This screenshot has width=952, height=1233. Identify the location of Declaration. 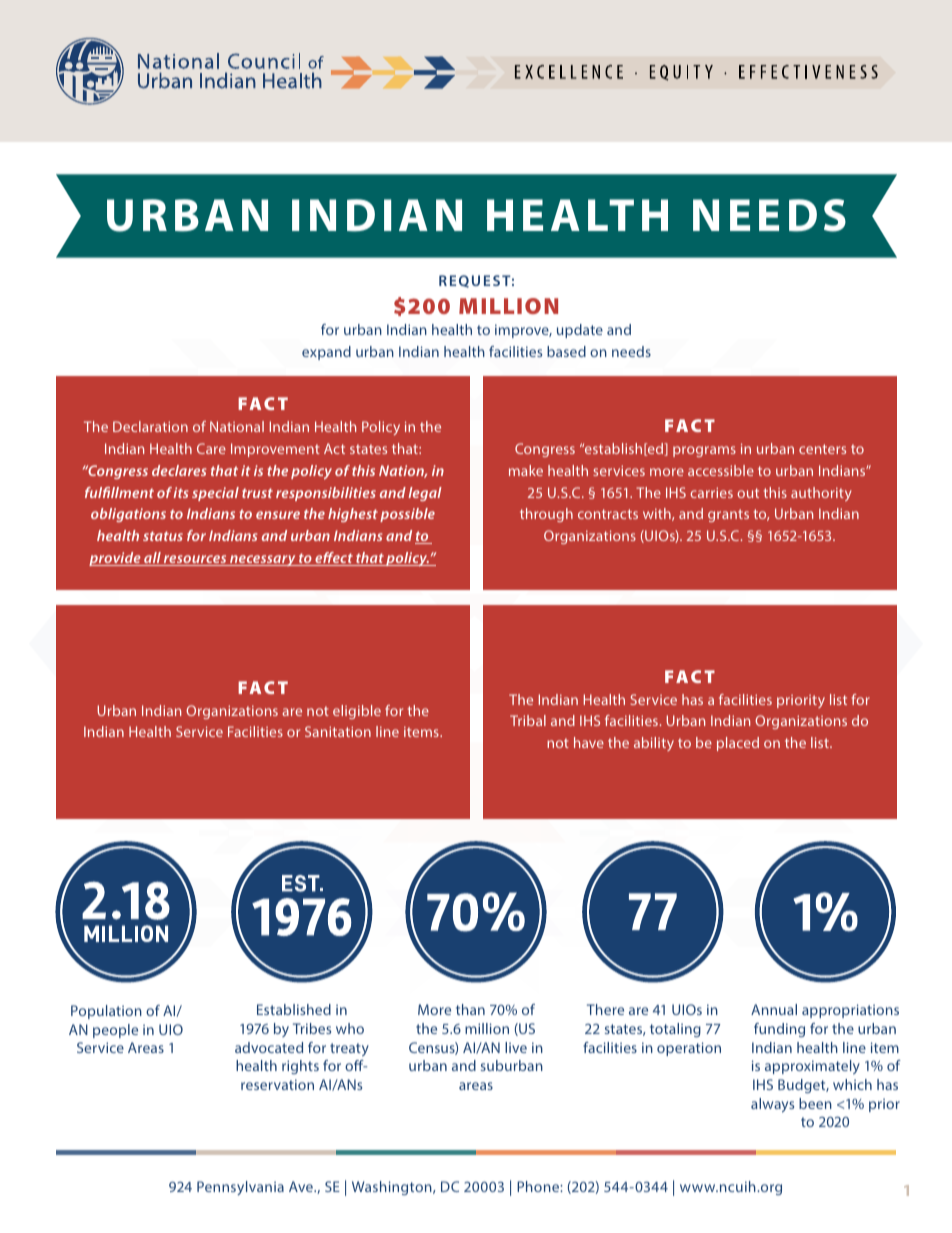
(150, 426).
